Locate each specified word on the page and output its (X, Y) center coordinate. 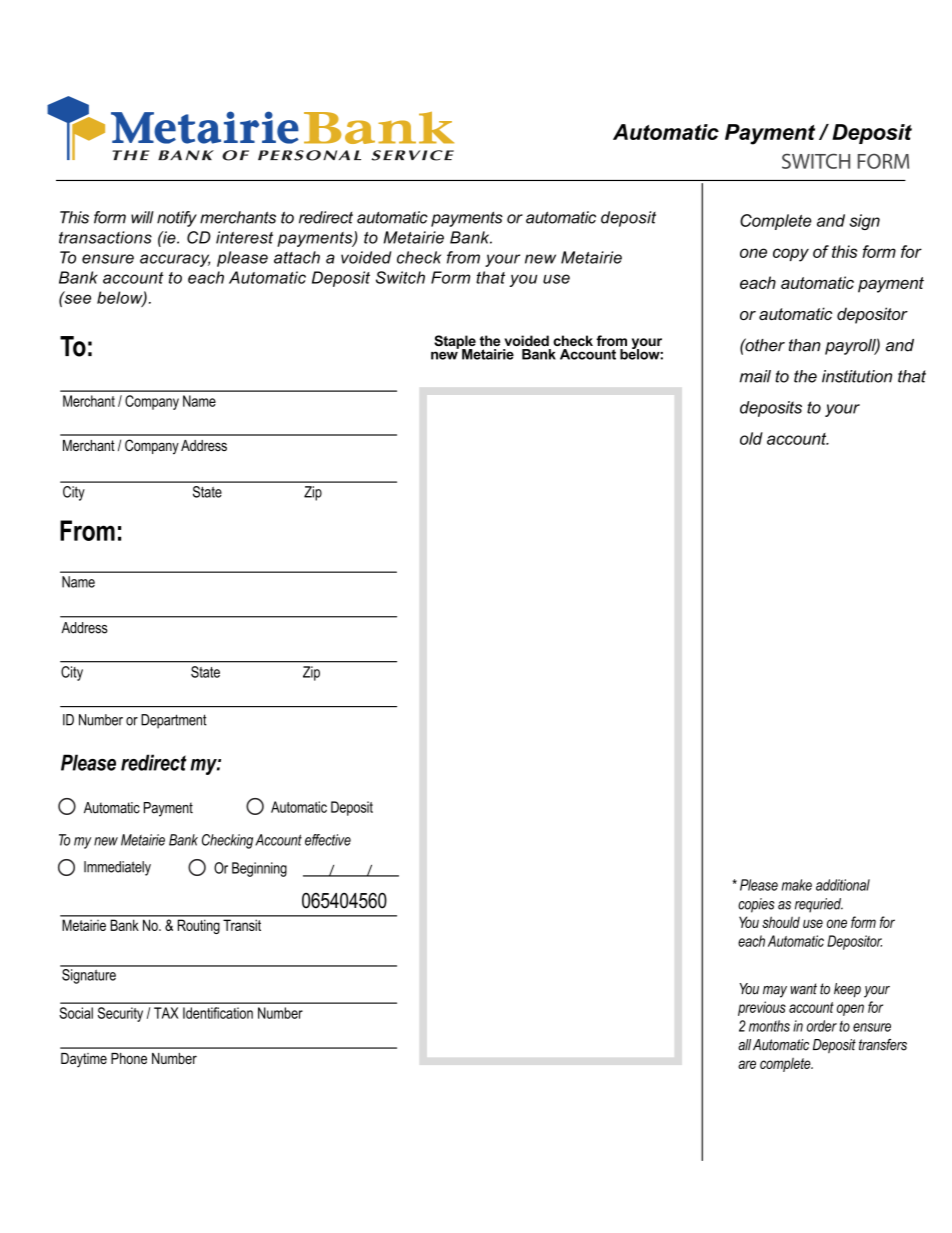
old (751, 438)
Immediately (117, 868)
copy (791, 255)
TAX (166, 1013)
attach (297, 257)
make (797, 885)
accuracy (175, 260)
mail (755, 376)
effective (328, 840)
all (744, 1045)
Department (174, 721)
